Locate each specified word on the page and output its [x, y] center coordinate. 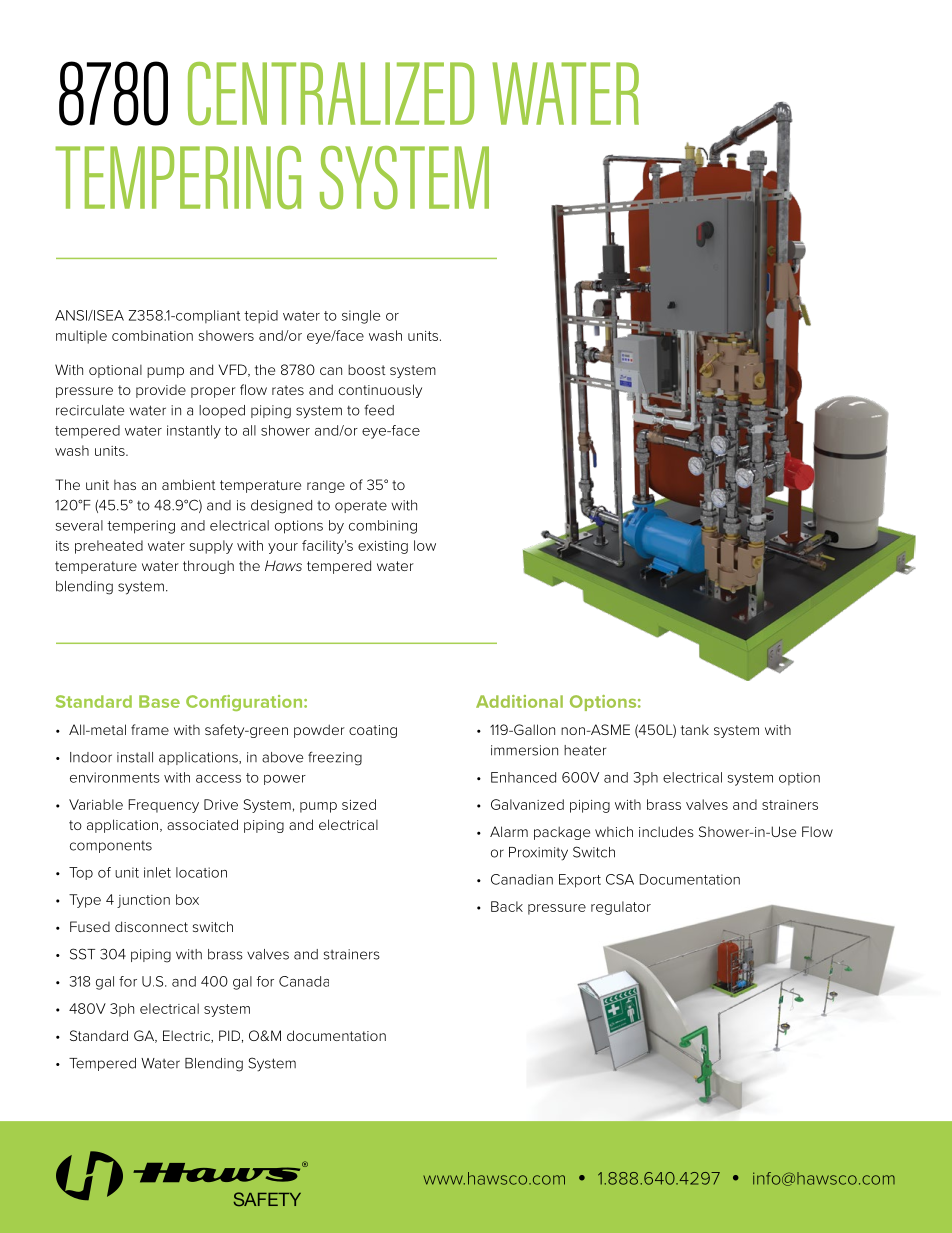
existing [383, 547]
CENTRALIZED [331, 94]
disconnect [151, 926]
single [361, 317]
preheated [109, 547]
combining [383, 527]
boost [367, 369]
